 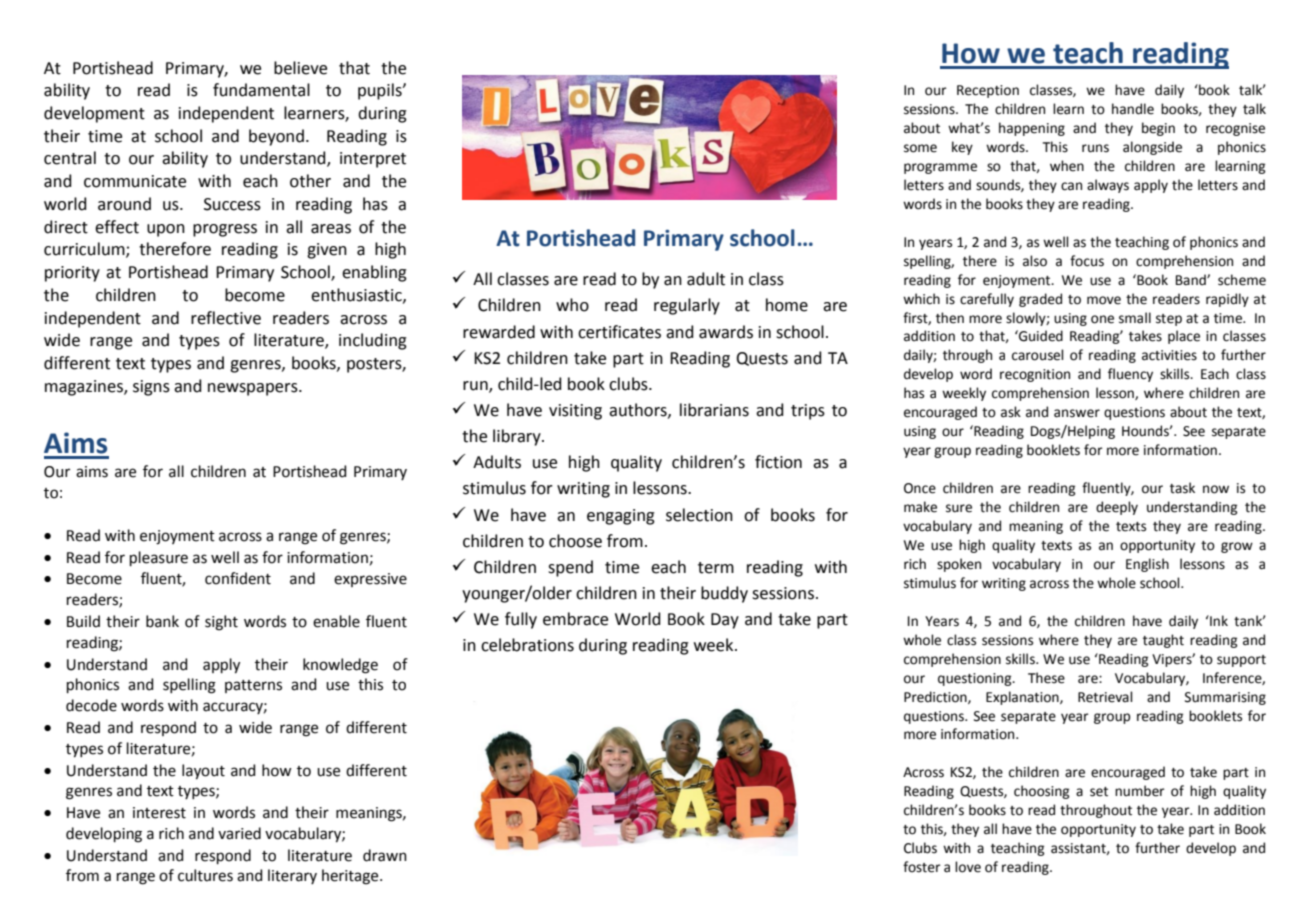 What do you see at coordinates (253, 686) in the image?
I see `patterns` at bounding box center [253, 686].
